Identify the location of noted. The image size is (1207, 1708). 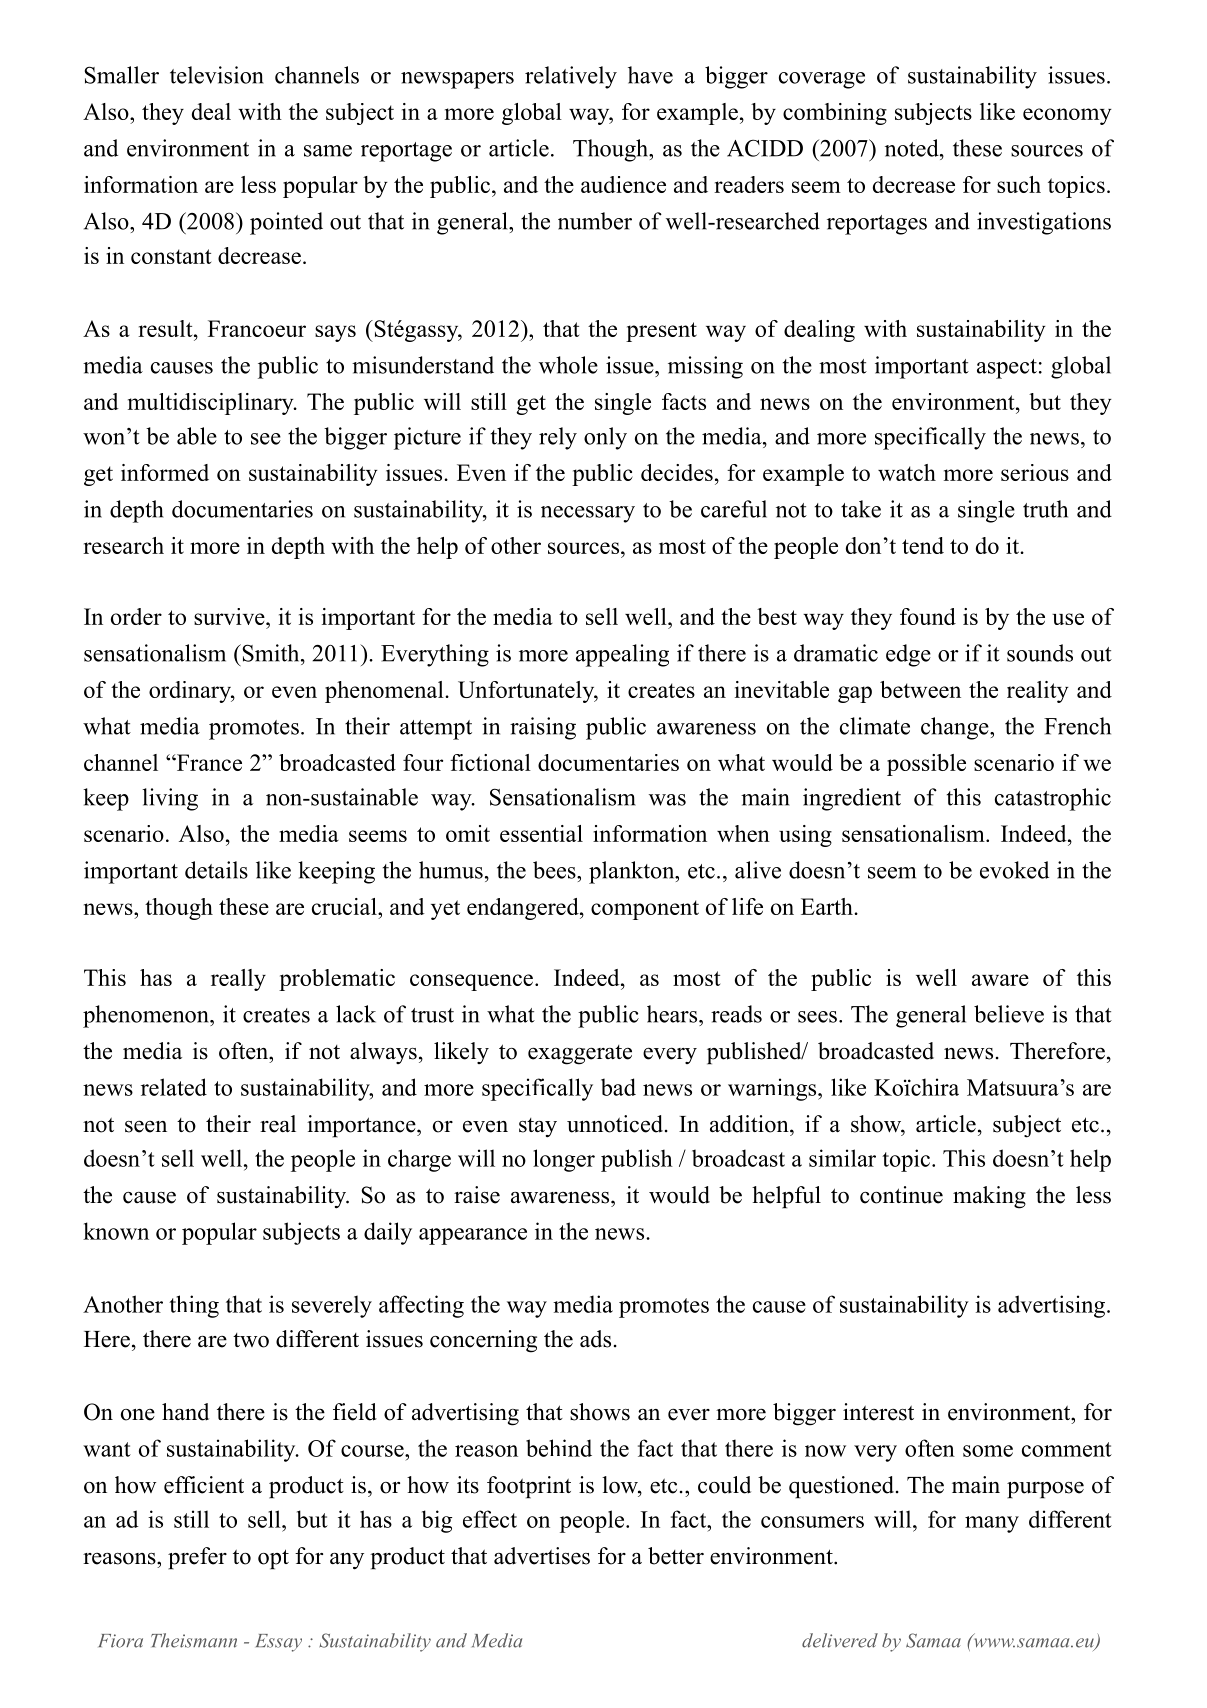
(913, 148).
